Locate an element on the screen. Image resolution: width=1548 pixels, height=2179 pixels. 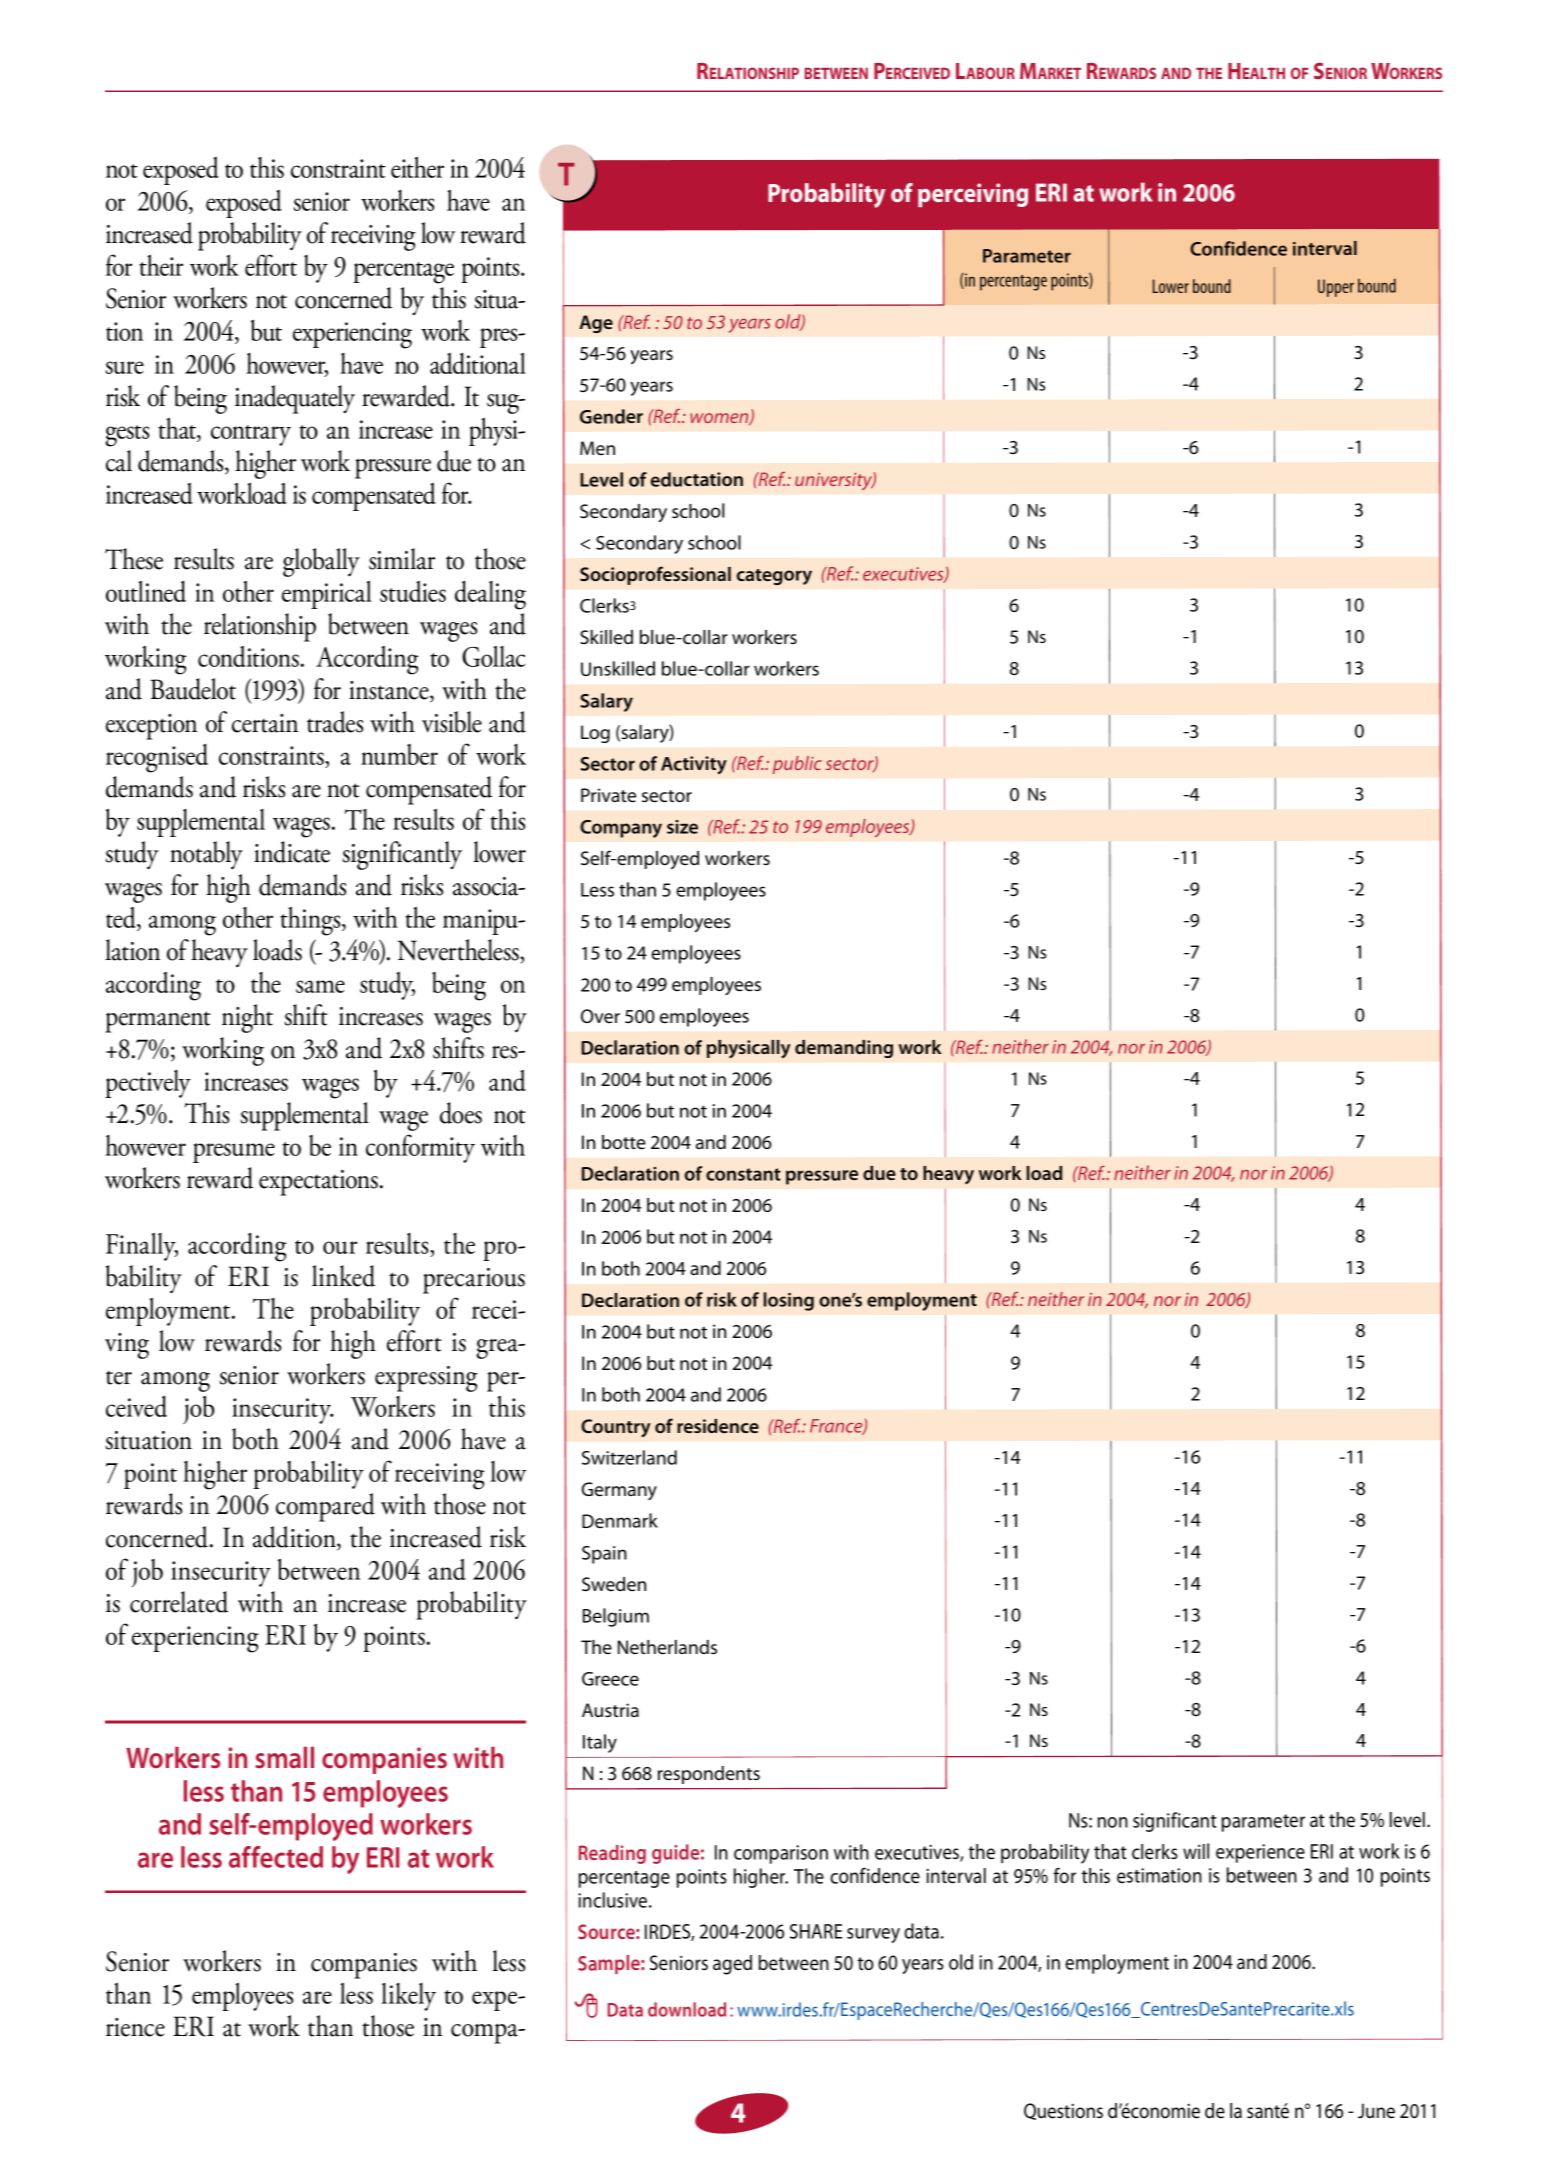
constant is located at coordinates (743, 1174).
